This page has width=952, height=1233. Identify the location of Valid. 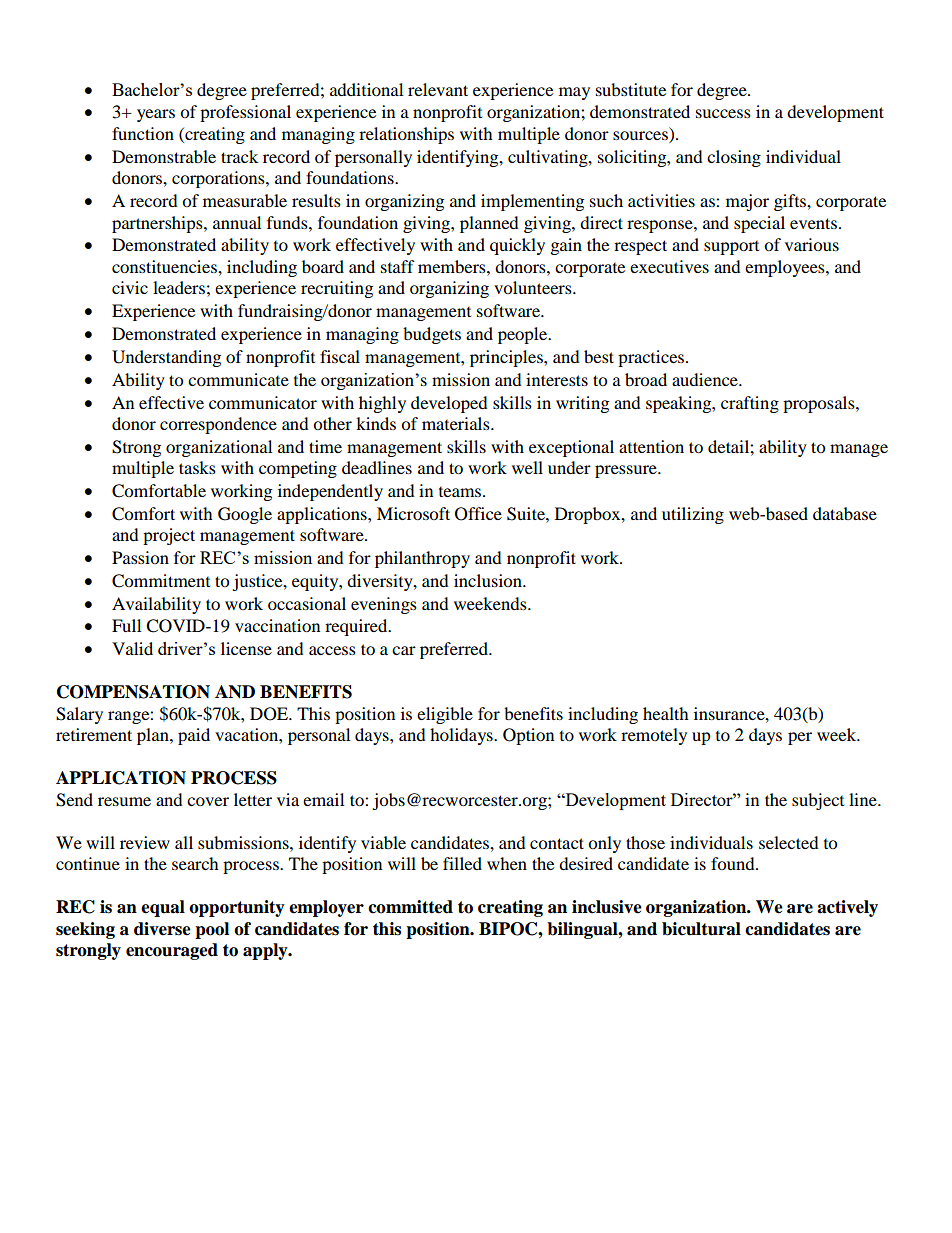
(132, 648).
